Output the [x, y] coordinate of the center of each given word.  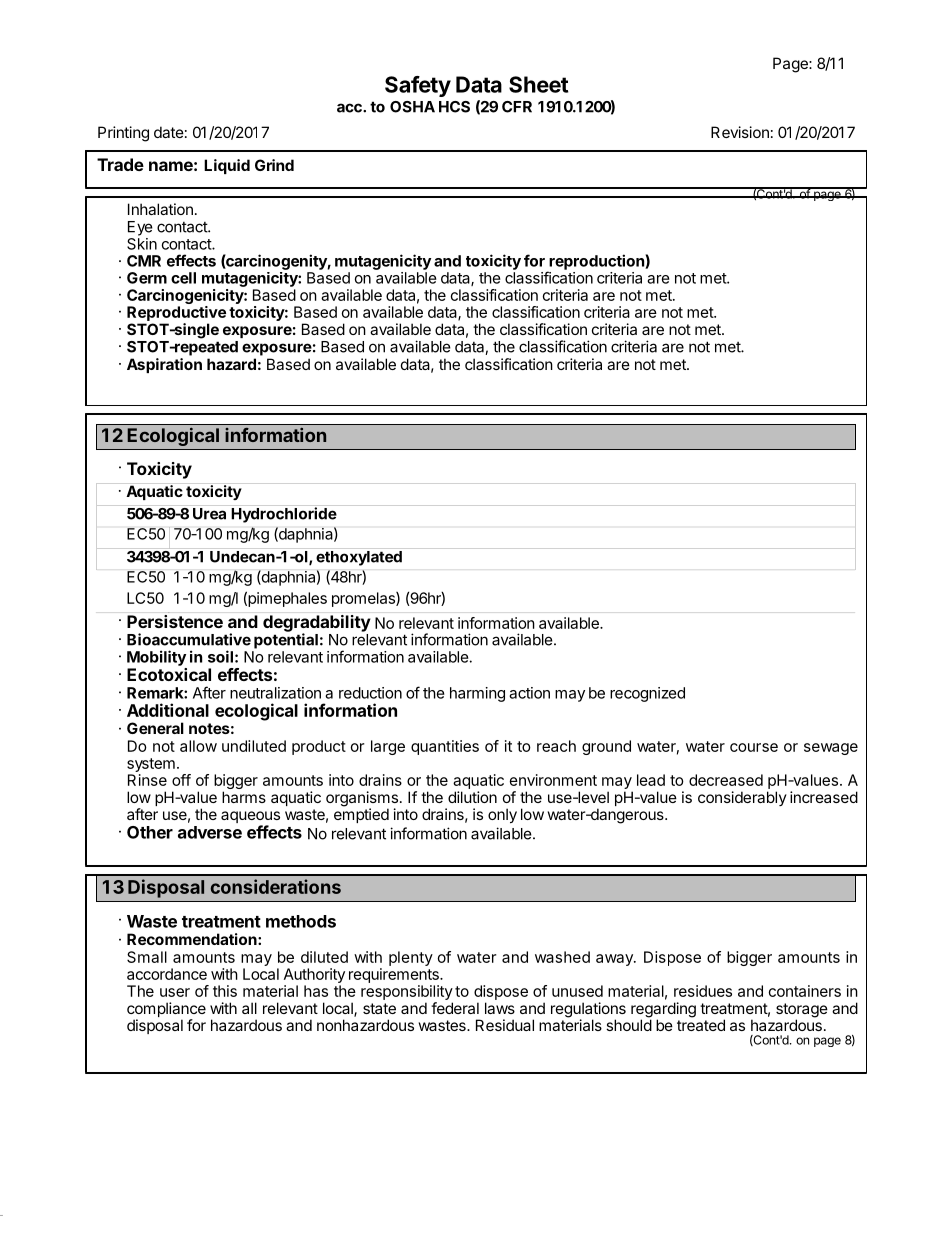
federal [455, 1008]
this [225, 991]
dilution [472, 797]
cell [183, 278]
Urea [209, 514]
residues [703, 991]
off [181, 780]
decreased [726, 780]
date [169, 132]
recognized [647, 694]
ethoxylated [359, 558]
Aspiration [164, 365]
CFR [517, 107]
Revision [740, 132]
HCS [454, 107]
